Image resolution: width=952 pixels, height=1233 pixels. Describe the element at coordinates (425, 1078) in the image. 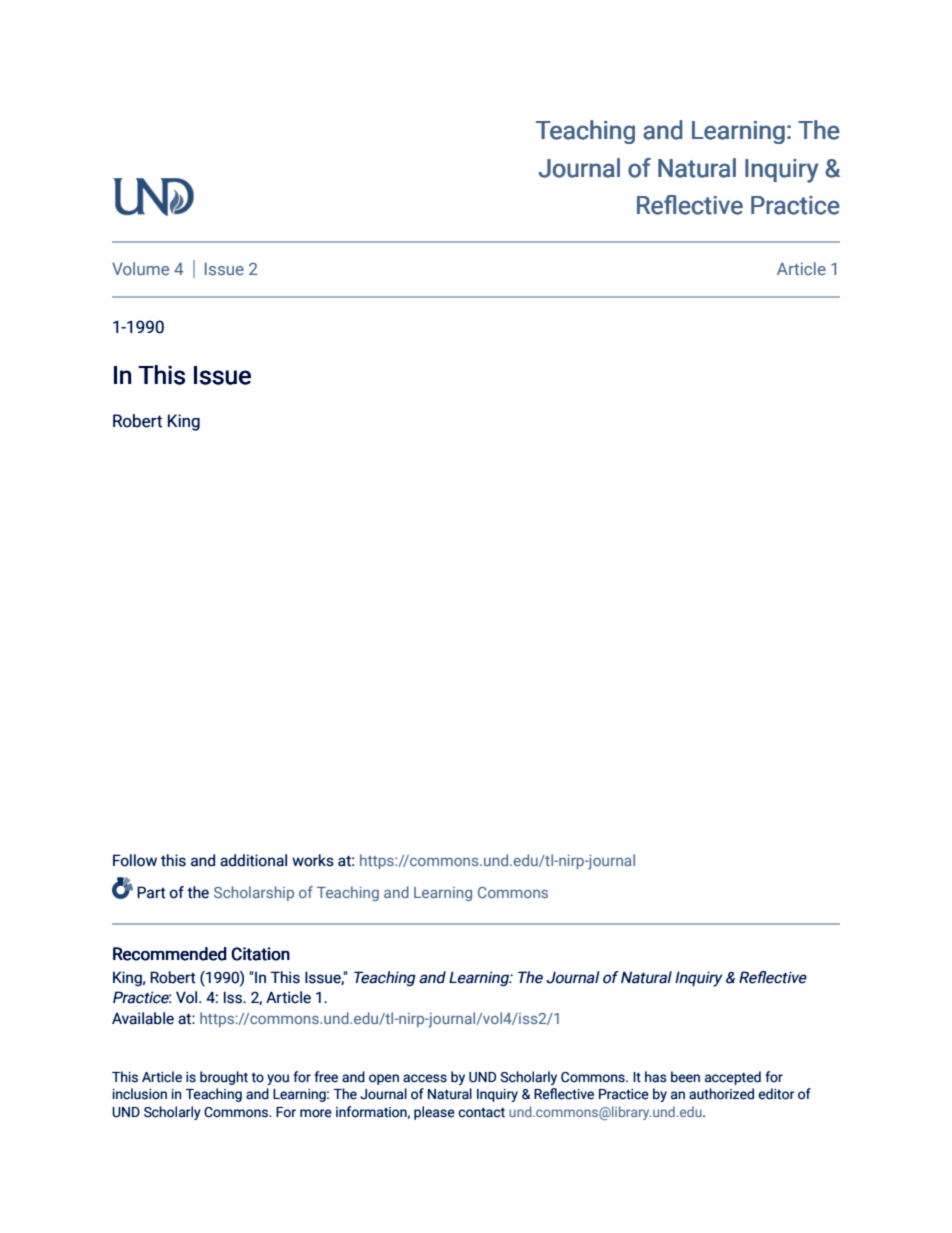

I see `access` at that location.
